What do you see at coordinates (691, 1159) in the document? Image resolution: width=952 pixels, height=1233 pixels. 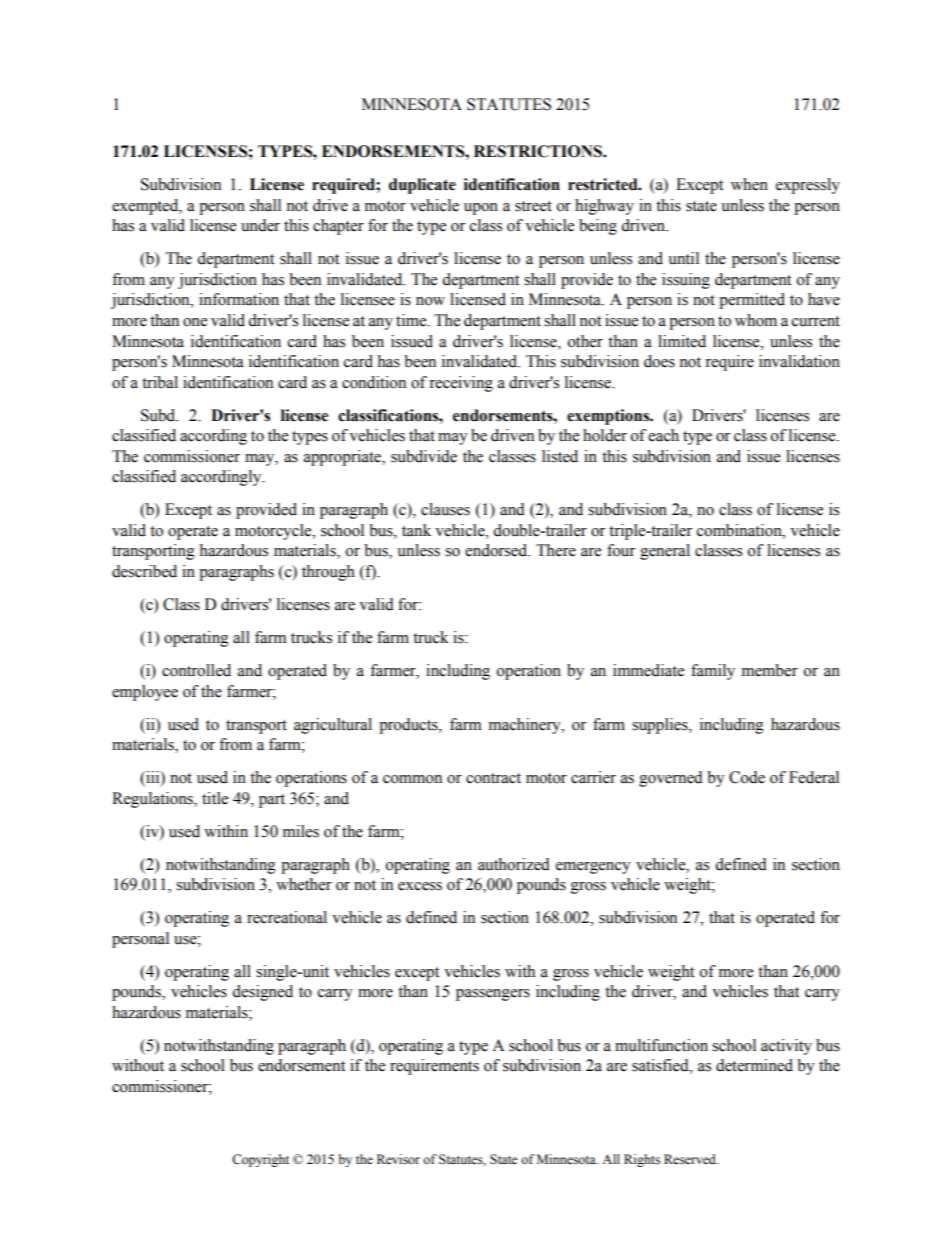 I see `Reserved` at bounding box center [691, 1159].
